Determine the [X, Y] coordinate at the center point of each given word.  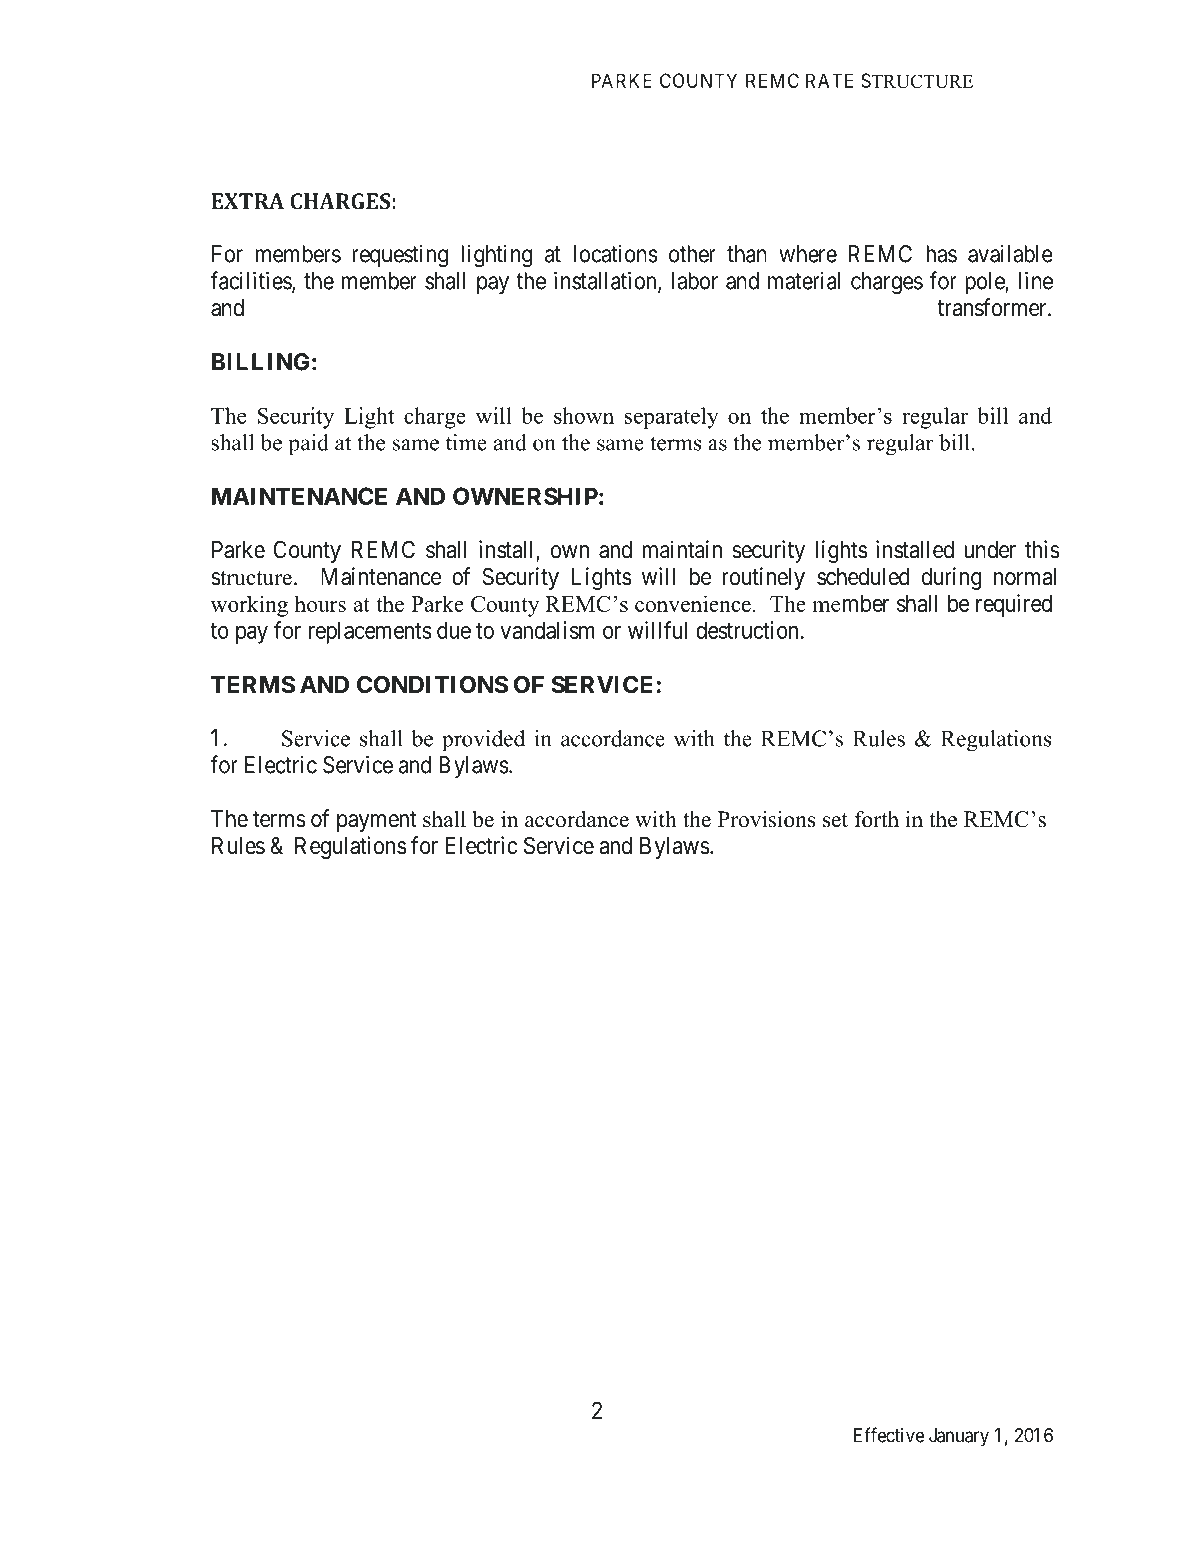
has [941, 254]
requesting [400, 256]
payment [376, 821]
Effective [889, 1435]
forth [877, 819]
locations [616, 254]
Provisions [767, 819]
